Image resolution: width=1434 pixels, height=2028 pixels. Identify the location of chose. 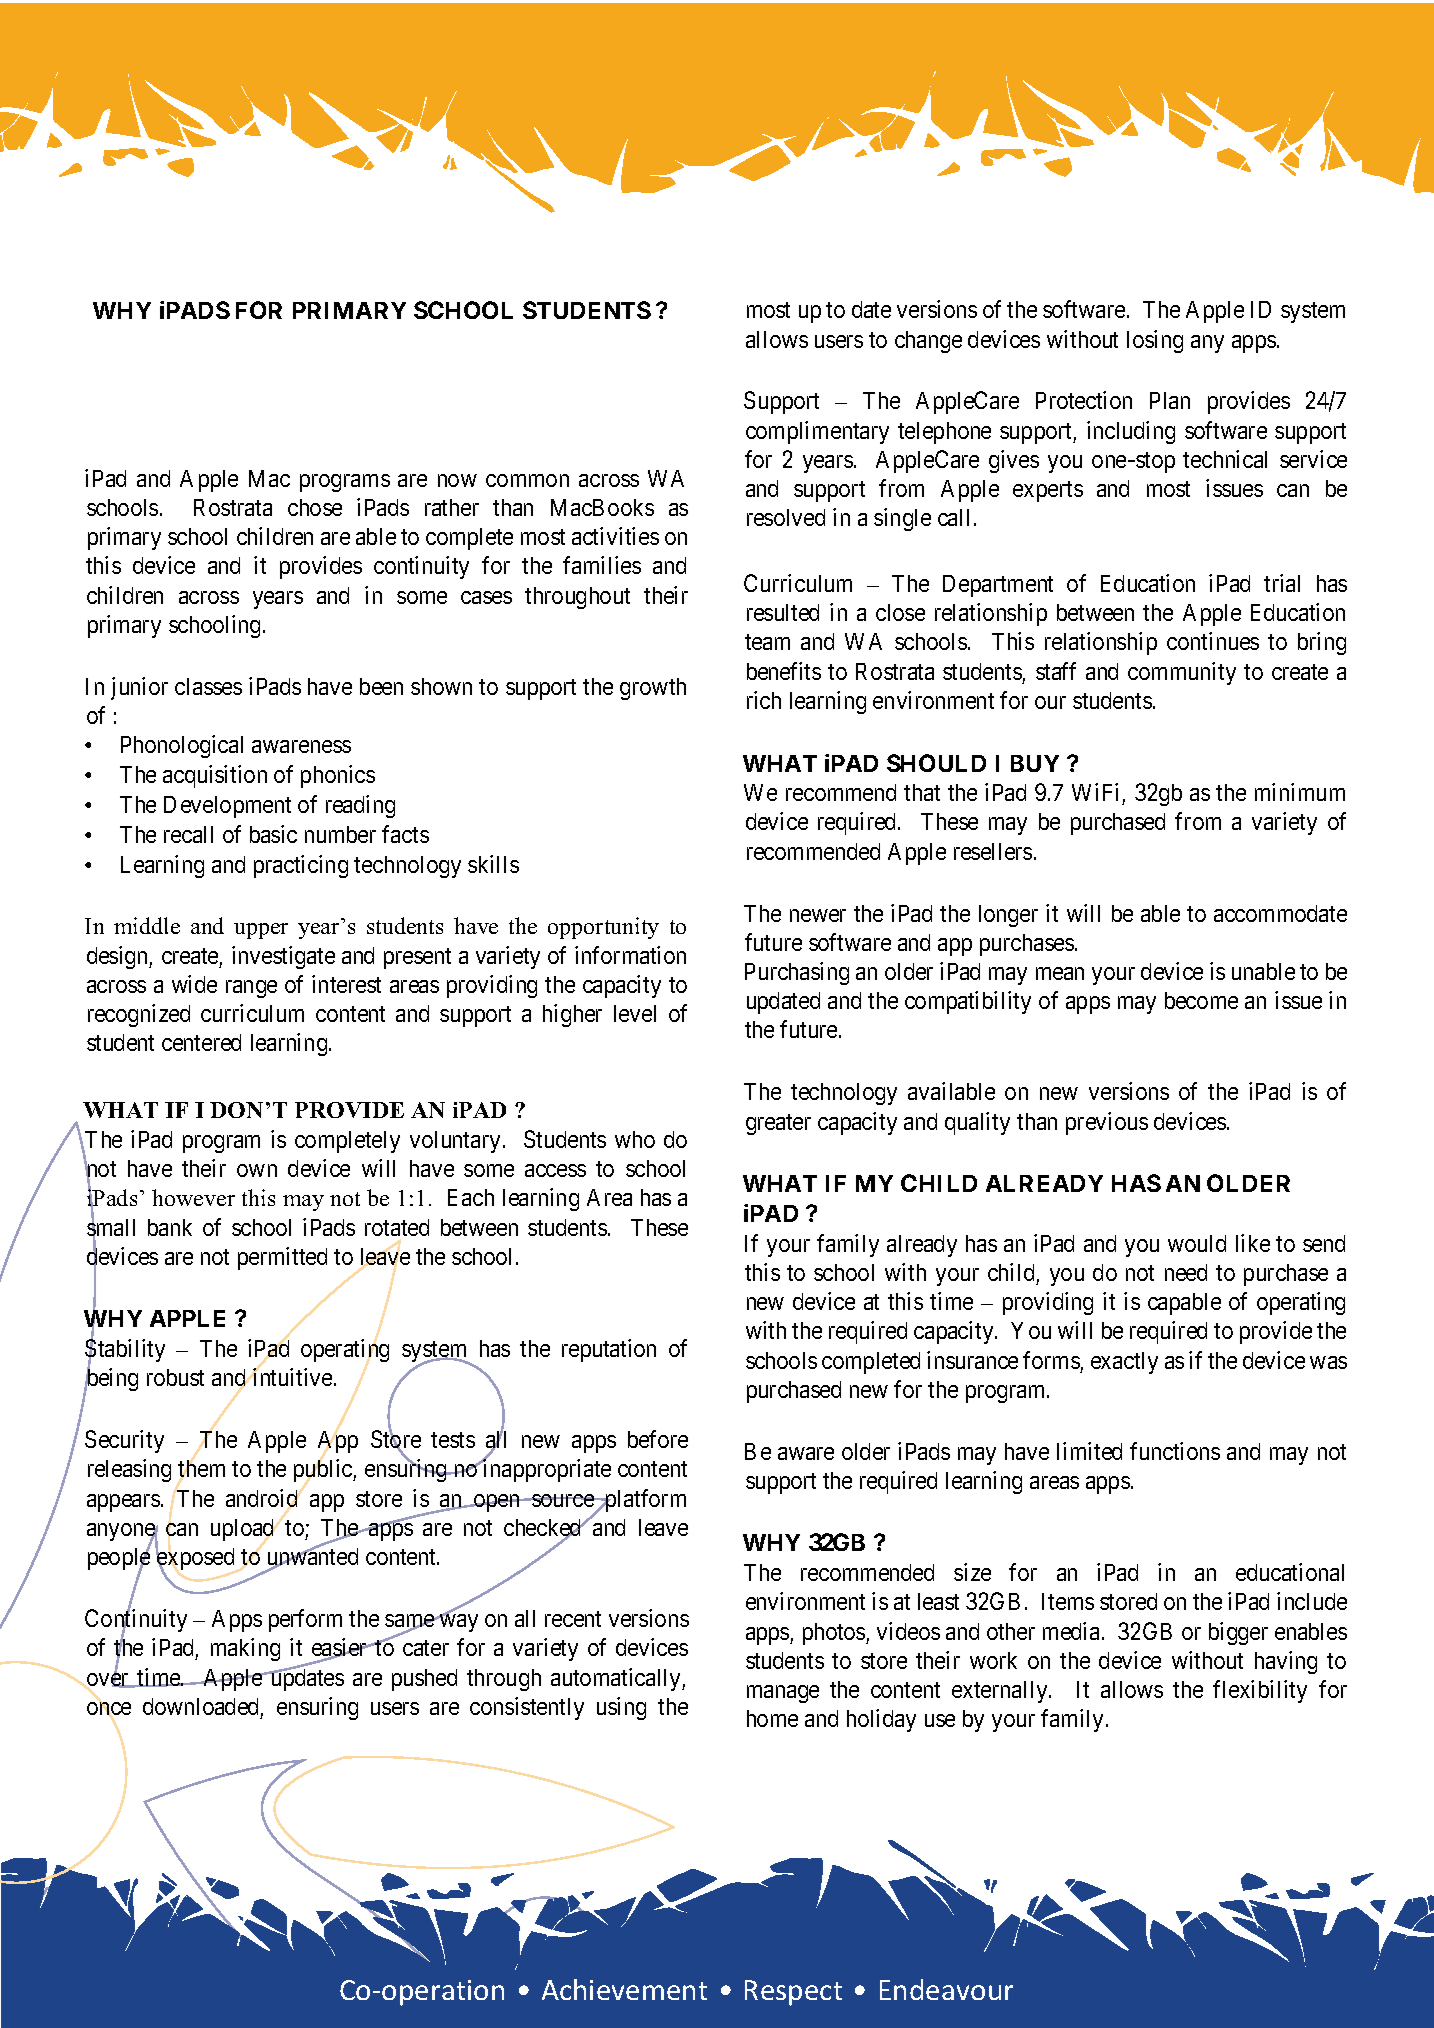
(315, 507).
